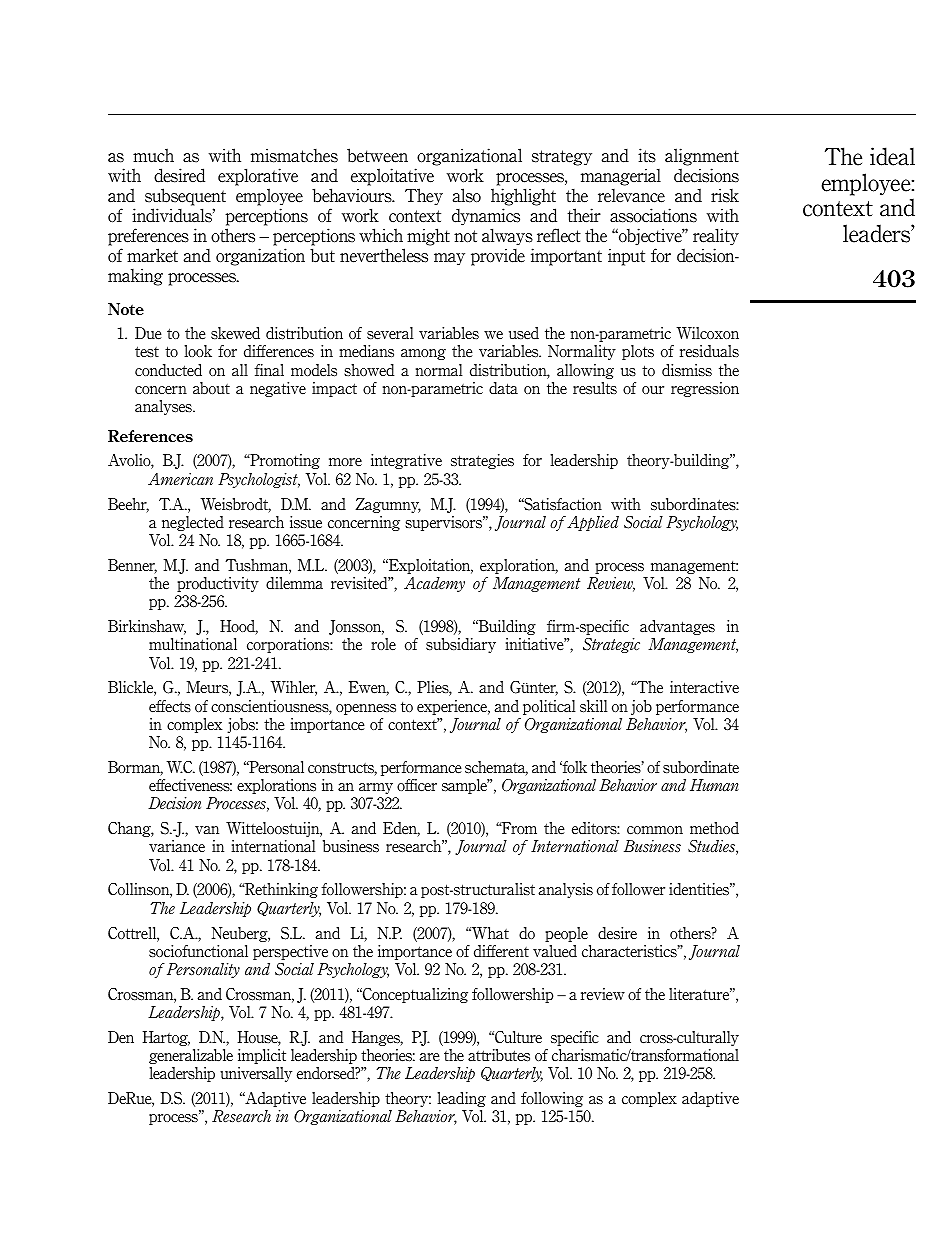 The image size is (952, 1242). Describe the element at coordinates (503, 388) in the page. I see `data` at that location.
